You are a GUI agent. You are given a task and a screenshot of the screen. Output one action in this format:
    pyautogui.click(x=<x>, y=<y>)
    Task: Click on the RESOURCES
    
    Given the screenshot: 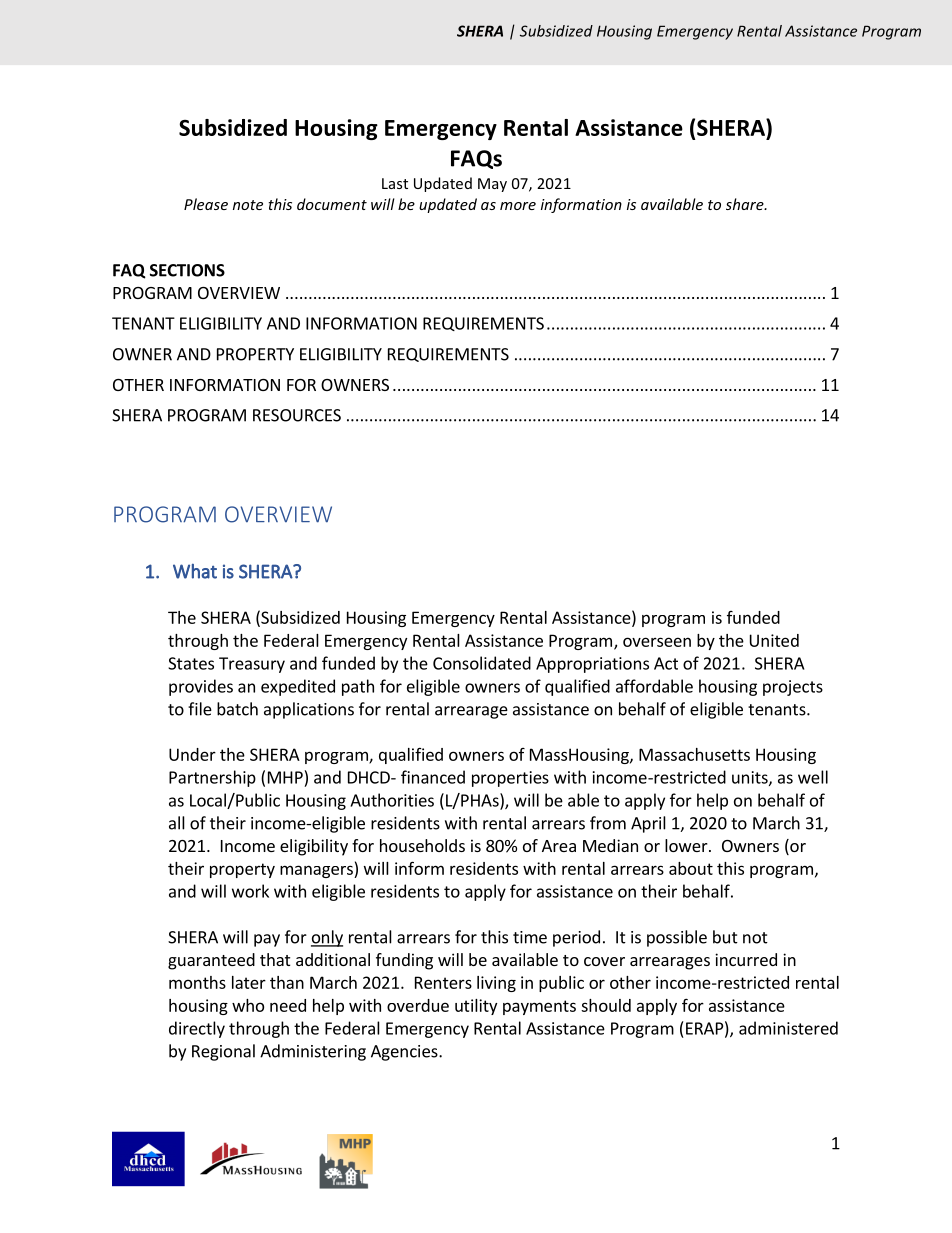 What is the action you would take?
    pyautogui.click(x=297, y=415)
